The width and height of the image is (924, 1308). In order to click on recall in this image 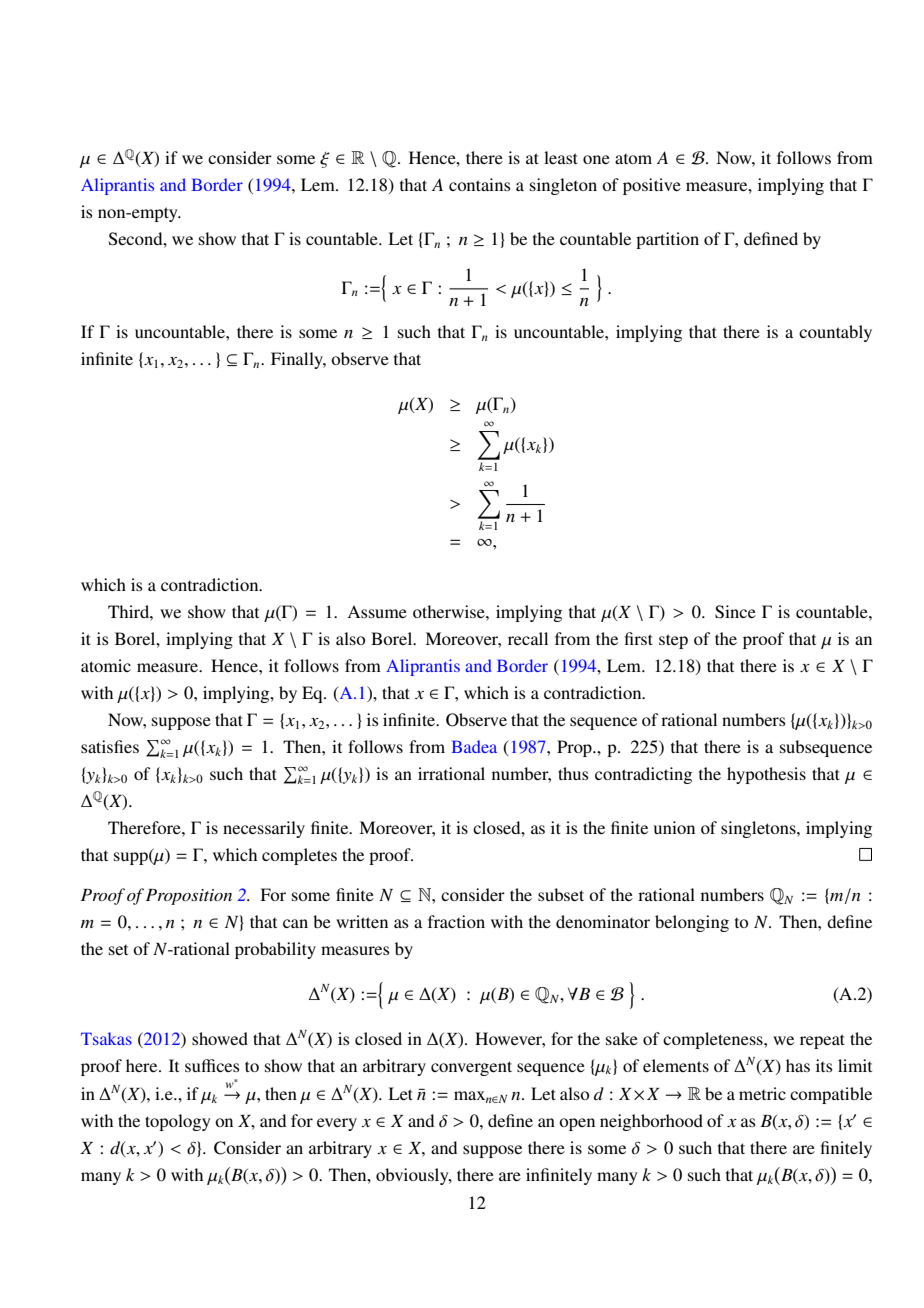, I will do `click(528, 638)`.
